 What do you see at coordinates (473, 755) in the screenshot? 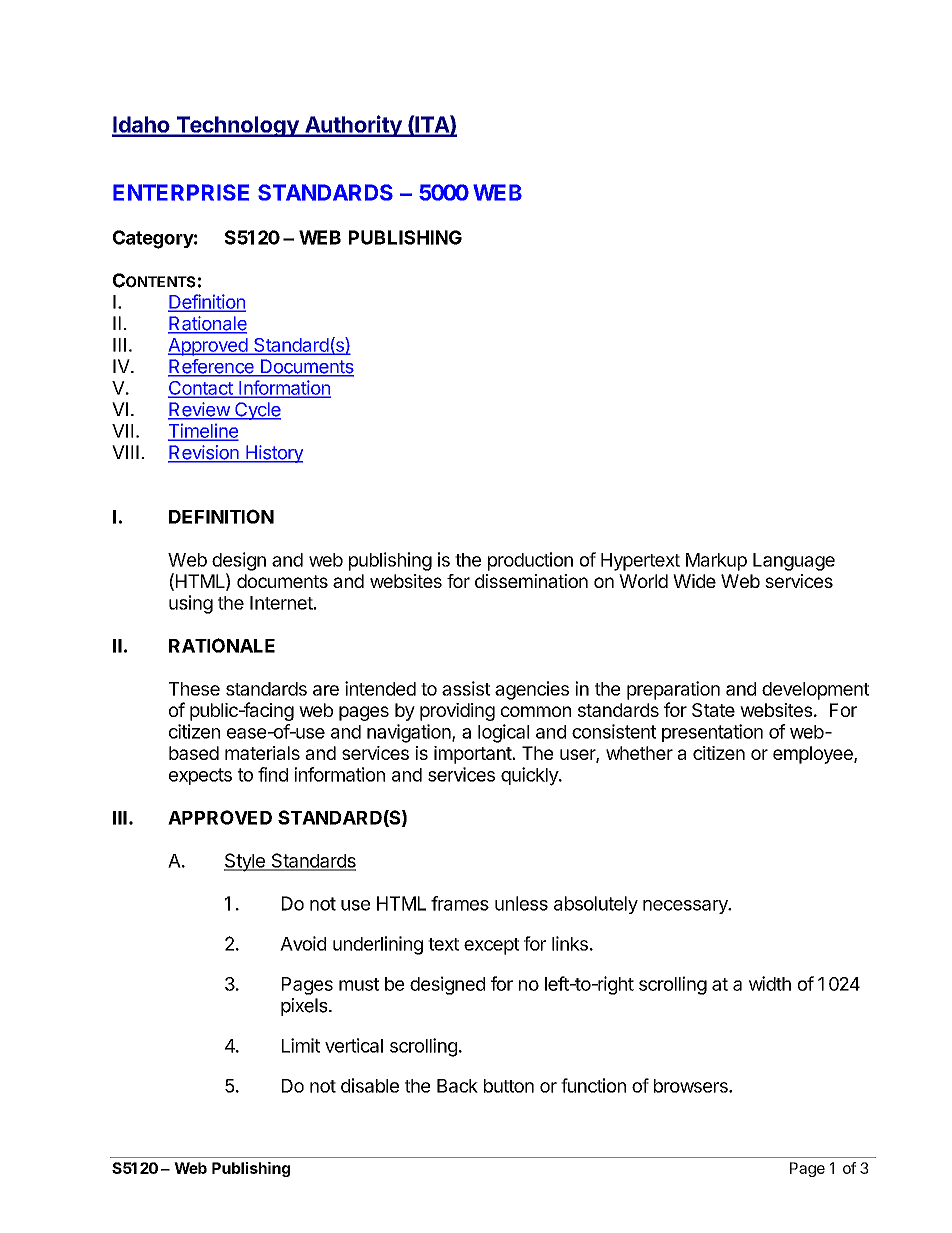
I see `important` at bounding box center [473, 755].
